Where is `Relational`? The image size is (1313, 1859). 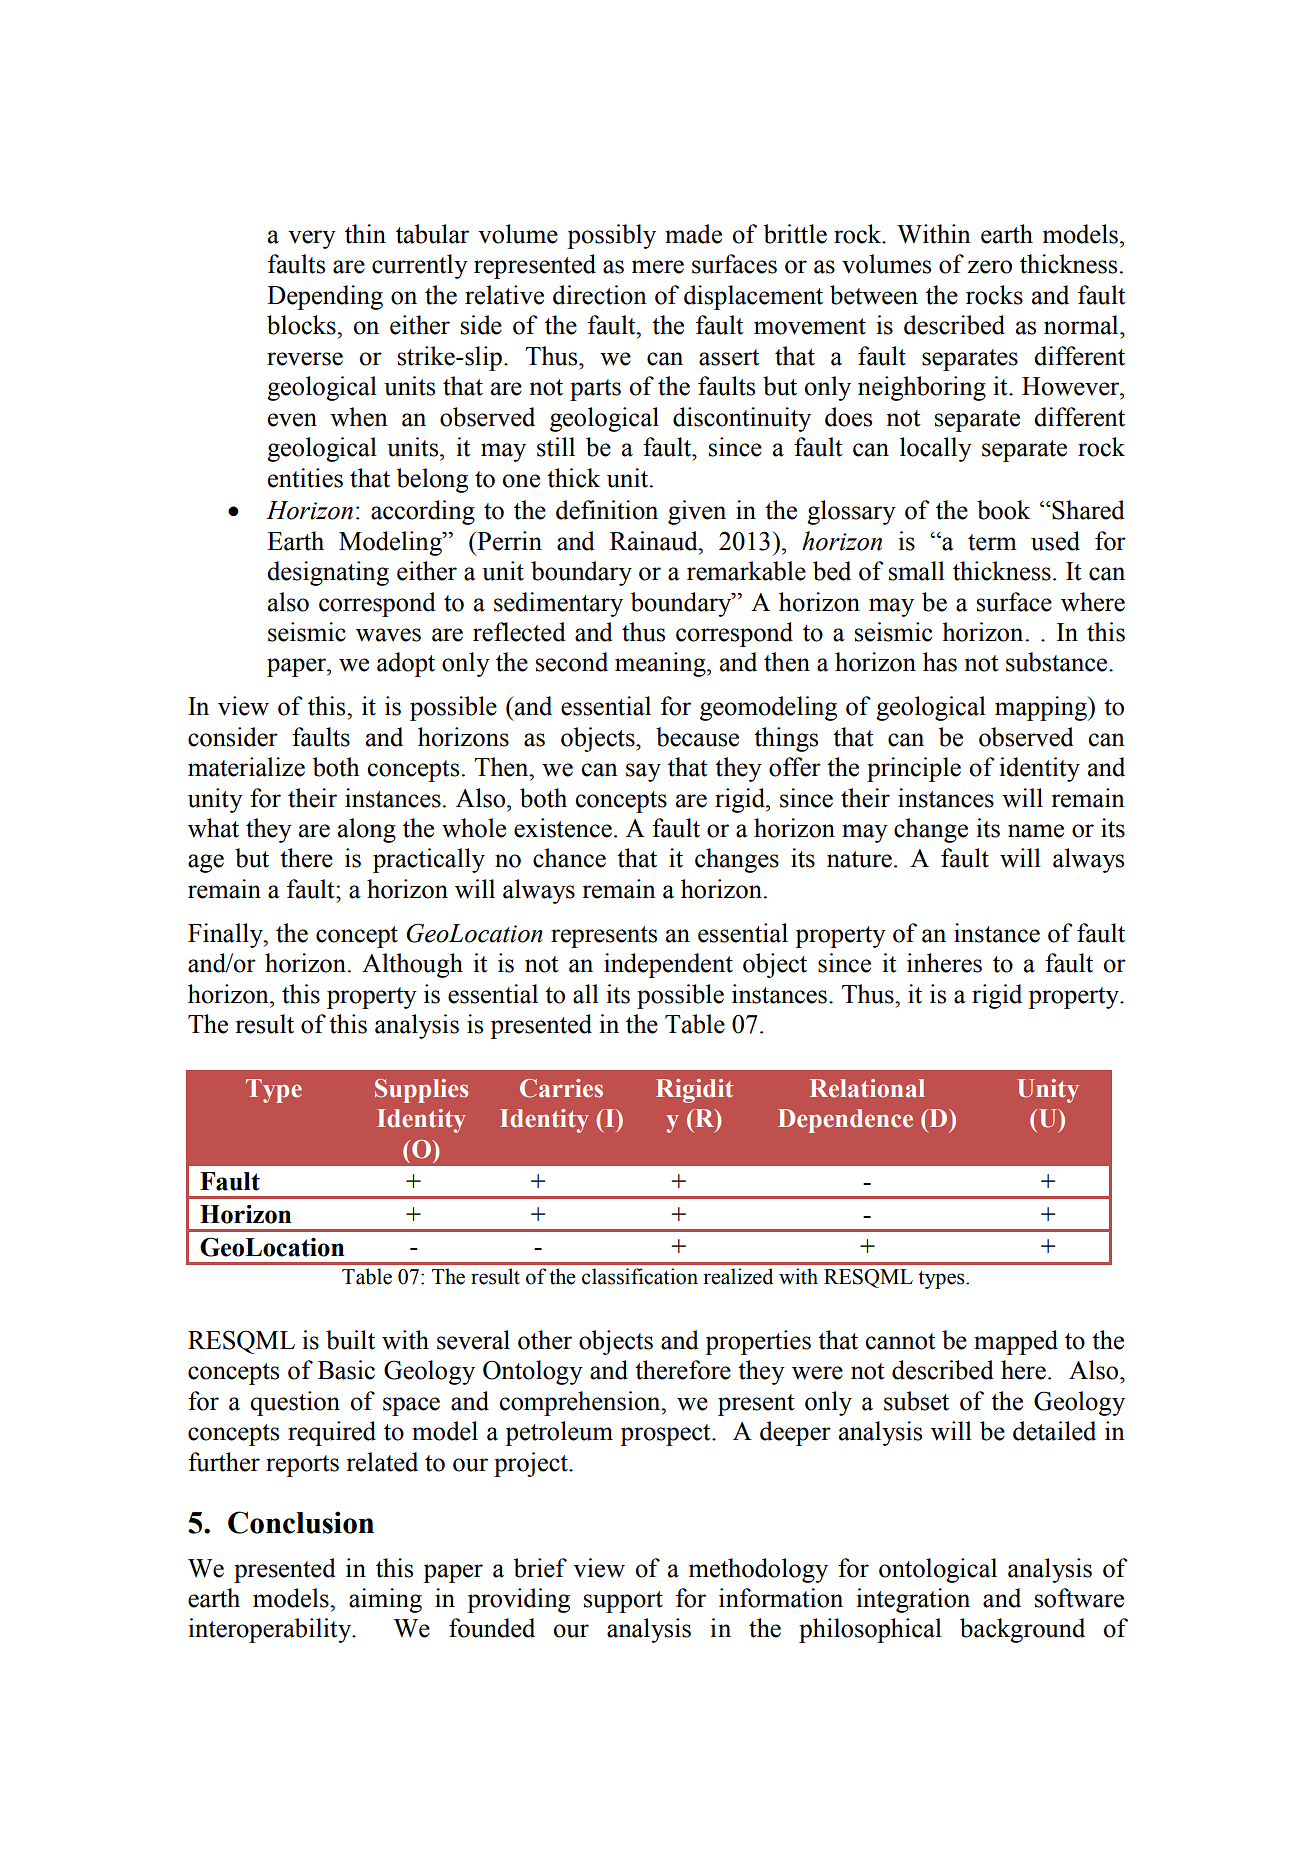 Relational is located at coordinates (867, 1088).
